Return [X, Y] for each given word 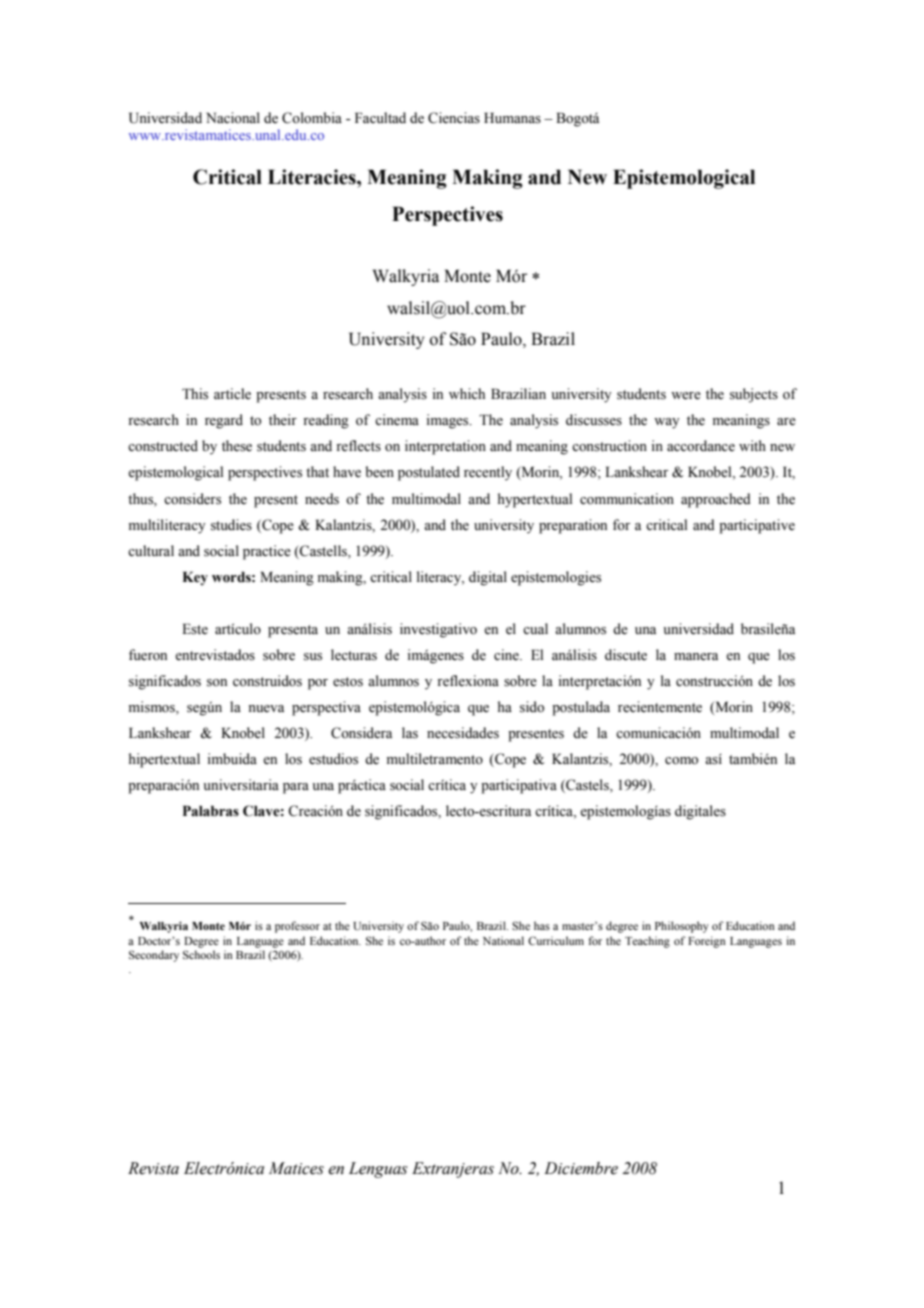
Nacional [233, 117]
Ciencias [454, 118]
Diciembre [581, 1168]
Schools [201, 954]
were [686, 396]
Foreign [707, 942]
